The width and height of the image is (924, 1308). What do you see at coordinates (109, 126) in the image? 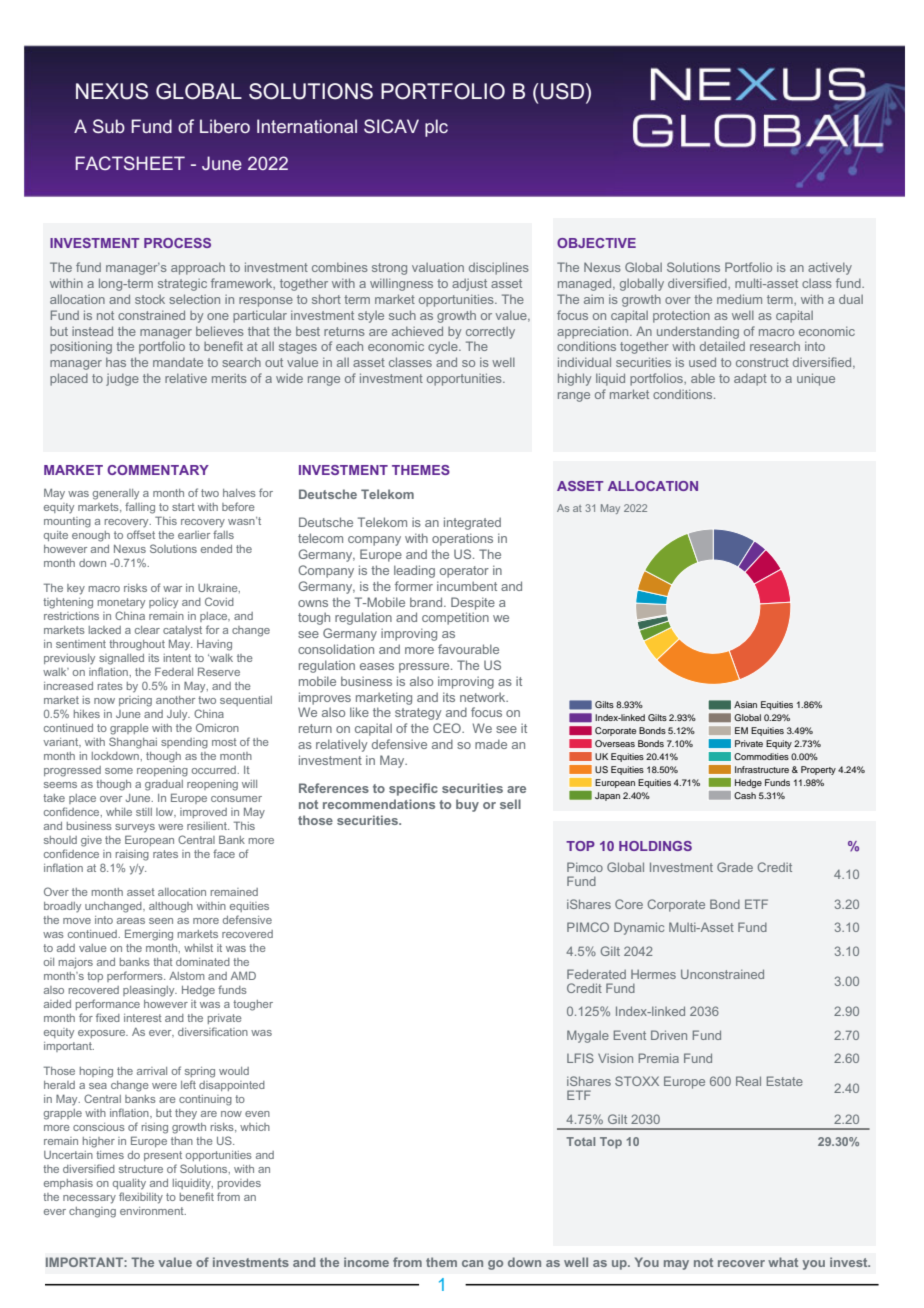
I see `Sub` at bounding box center [109, 126].
